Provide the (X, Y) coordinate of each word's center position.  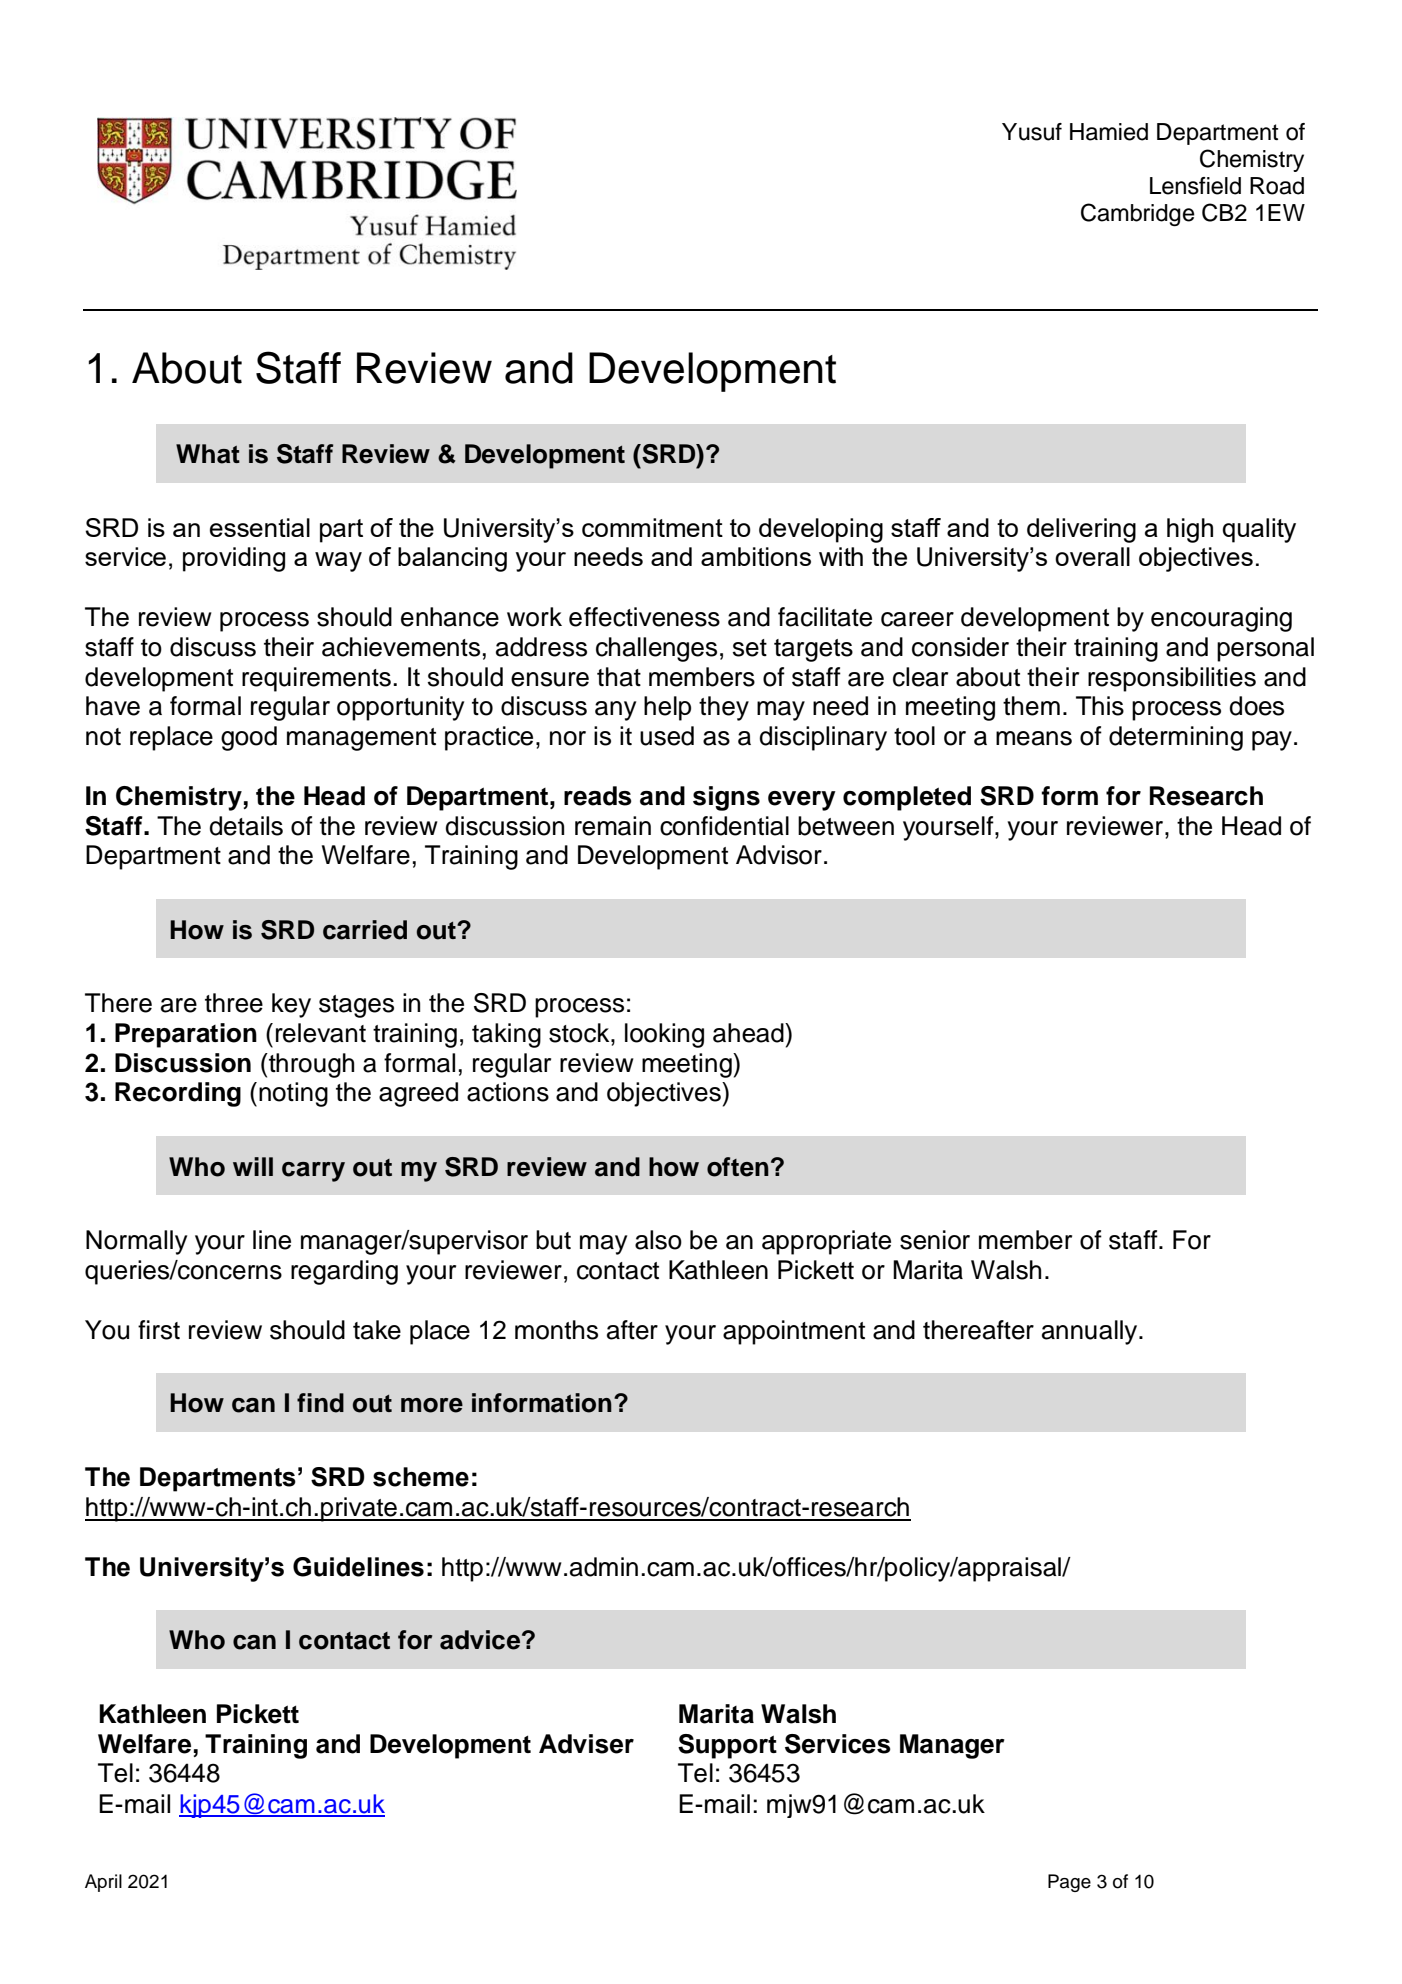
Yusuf (1032, 132)
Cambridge (1138, 215)
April (103, 1883)
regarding (344, 1272)
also (658, 1240)
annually (1091, 1332)
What (208, 454)
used (667, 736)
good (249, 738)
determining (1176, 738)
